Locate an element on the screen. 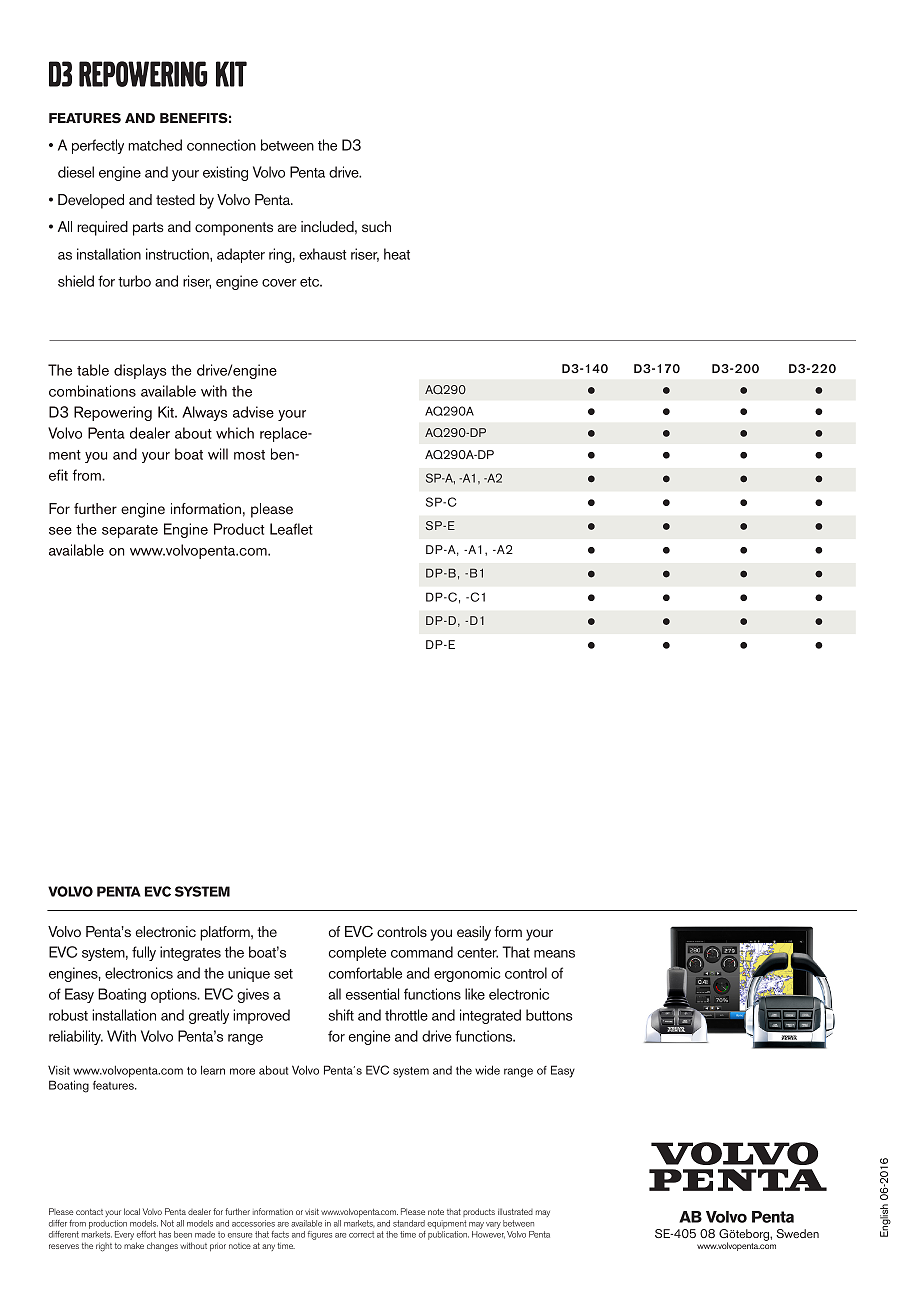  means is located at coordinates (554, 954).
